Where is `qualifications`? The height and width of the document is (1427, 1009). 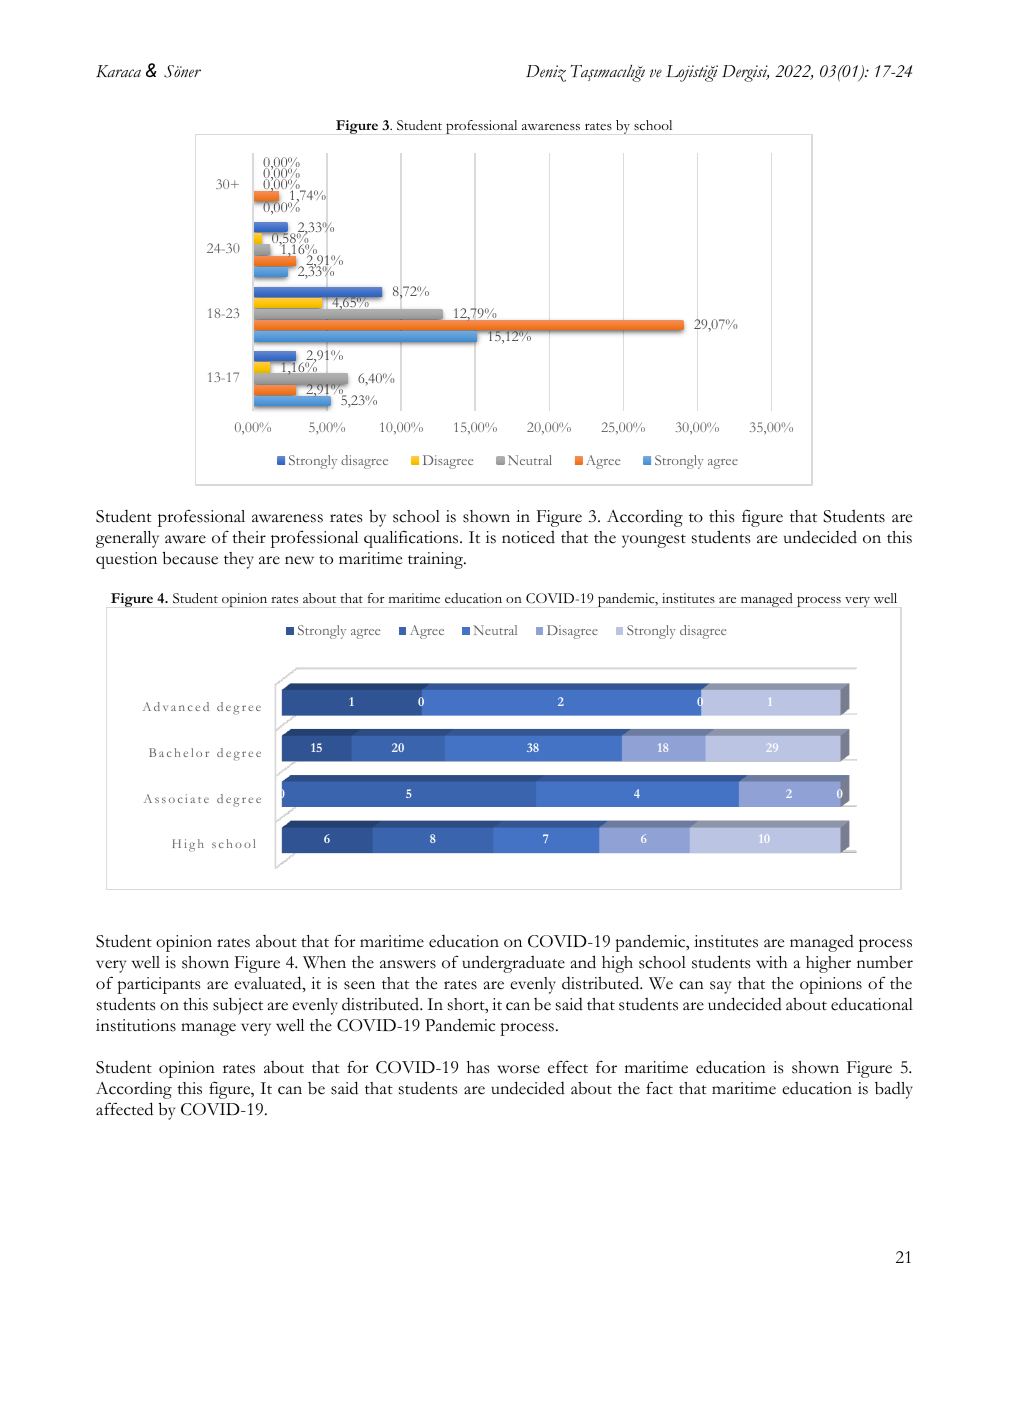
qualifications is located at coordinates (412, 539).
